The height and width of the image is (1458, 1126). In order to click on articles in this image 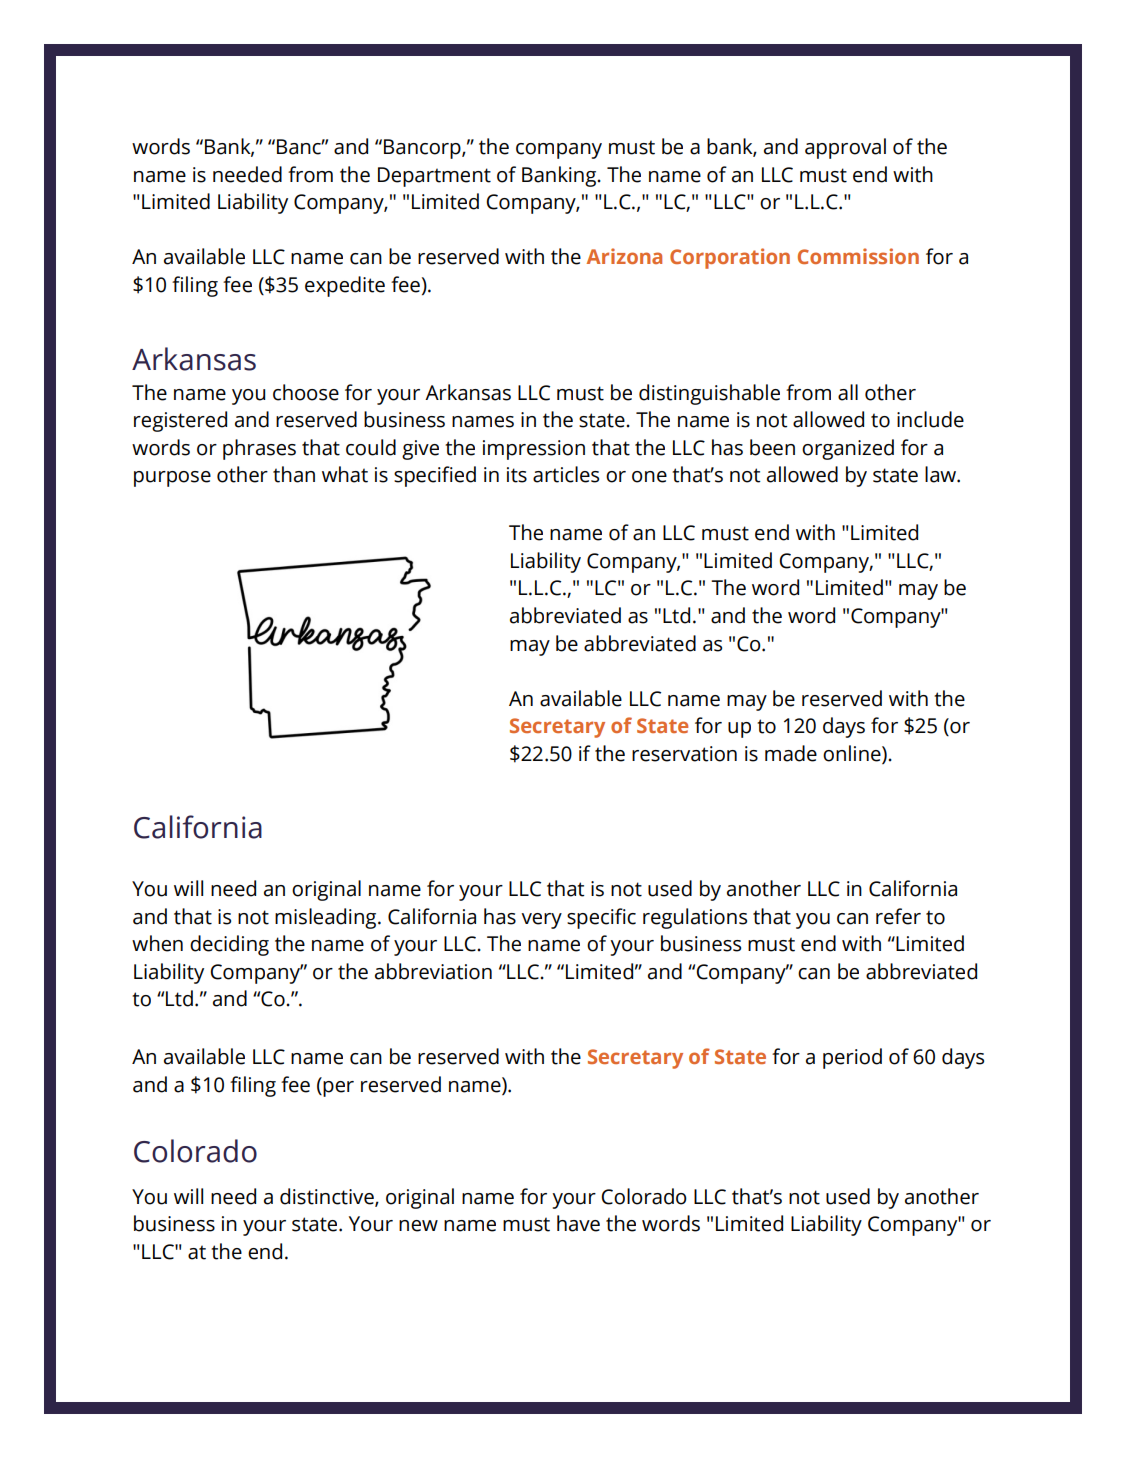, I will do `click(566, 474)`.
